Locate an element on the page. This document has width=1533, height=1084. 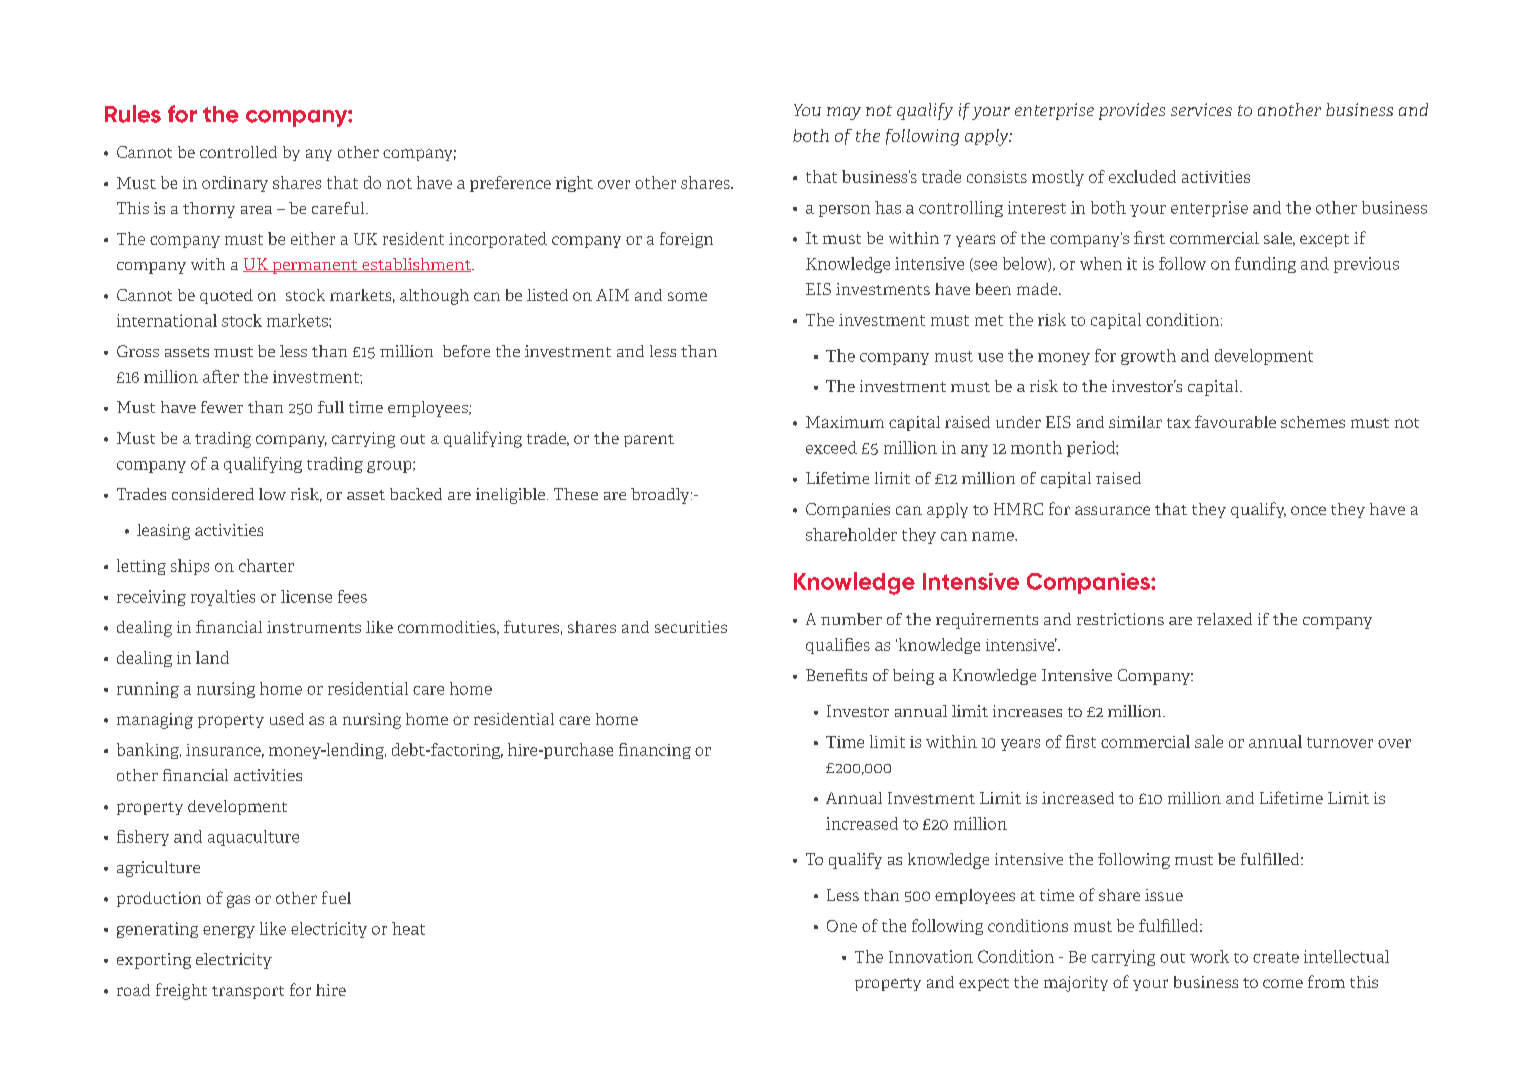
may is located at coordinates (844, 113).
